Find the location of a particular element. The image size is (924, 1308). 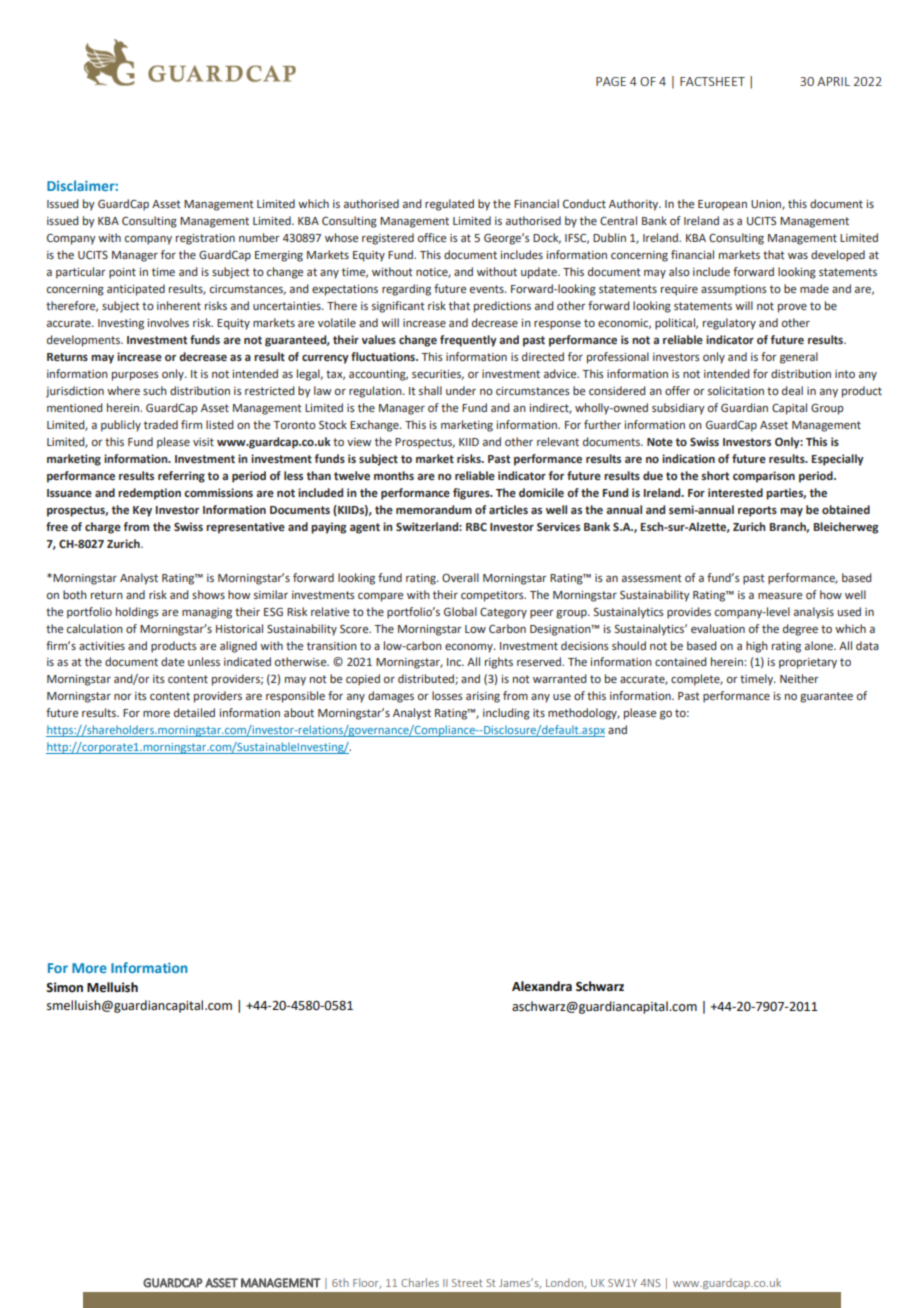

Alexandra is located at coordinates (542, 986).
